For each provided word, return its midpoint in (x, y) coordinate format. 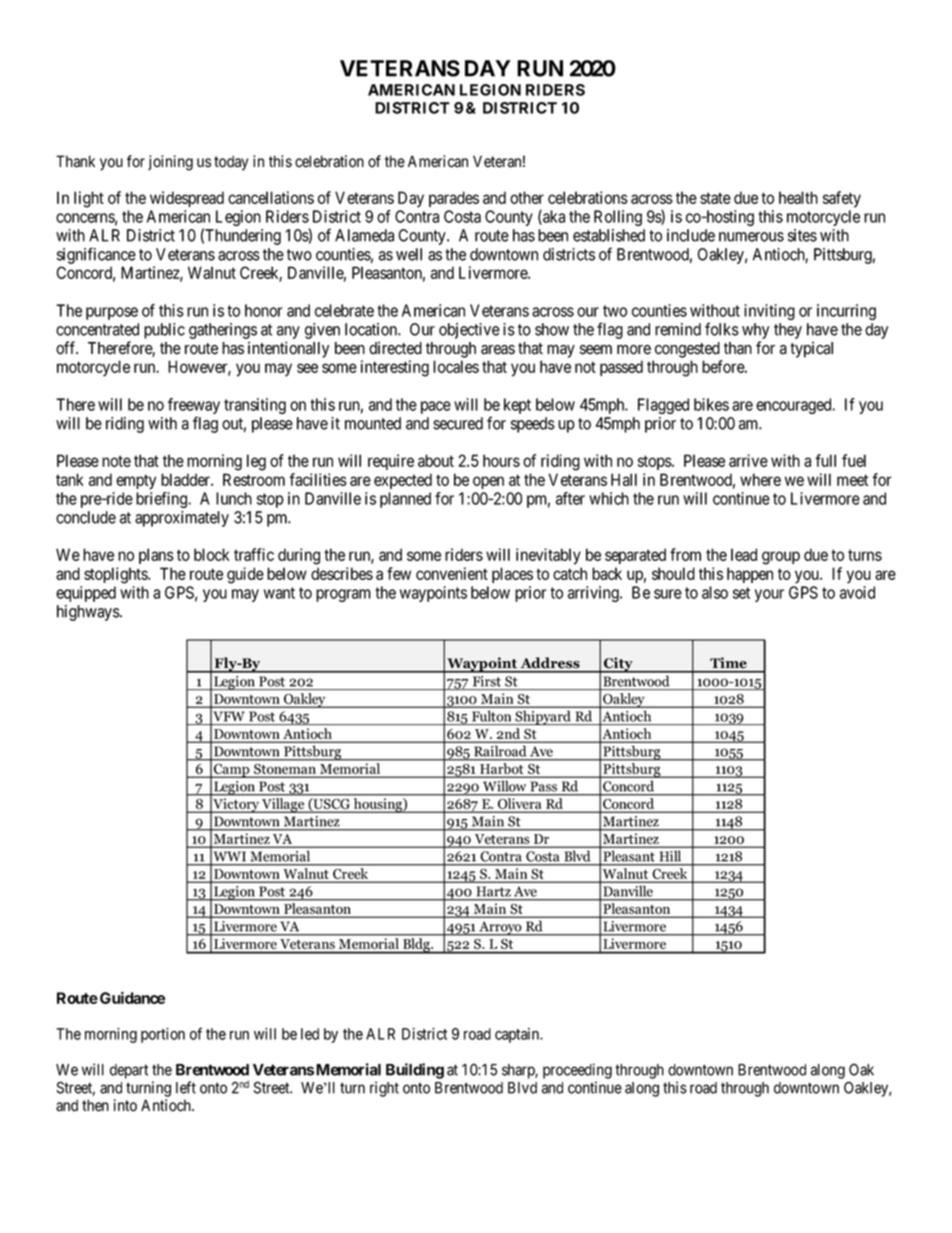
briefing (163, 500)
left (186, 1087)
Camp (232, 771)
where (760, 479)
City (618, 665)
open (488, 482)
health (798, 197)
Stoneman (285, 769)
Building (415, 1071)
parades (454, 199)
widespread (187, 199)
